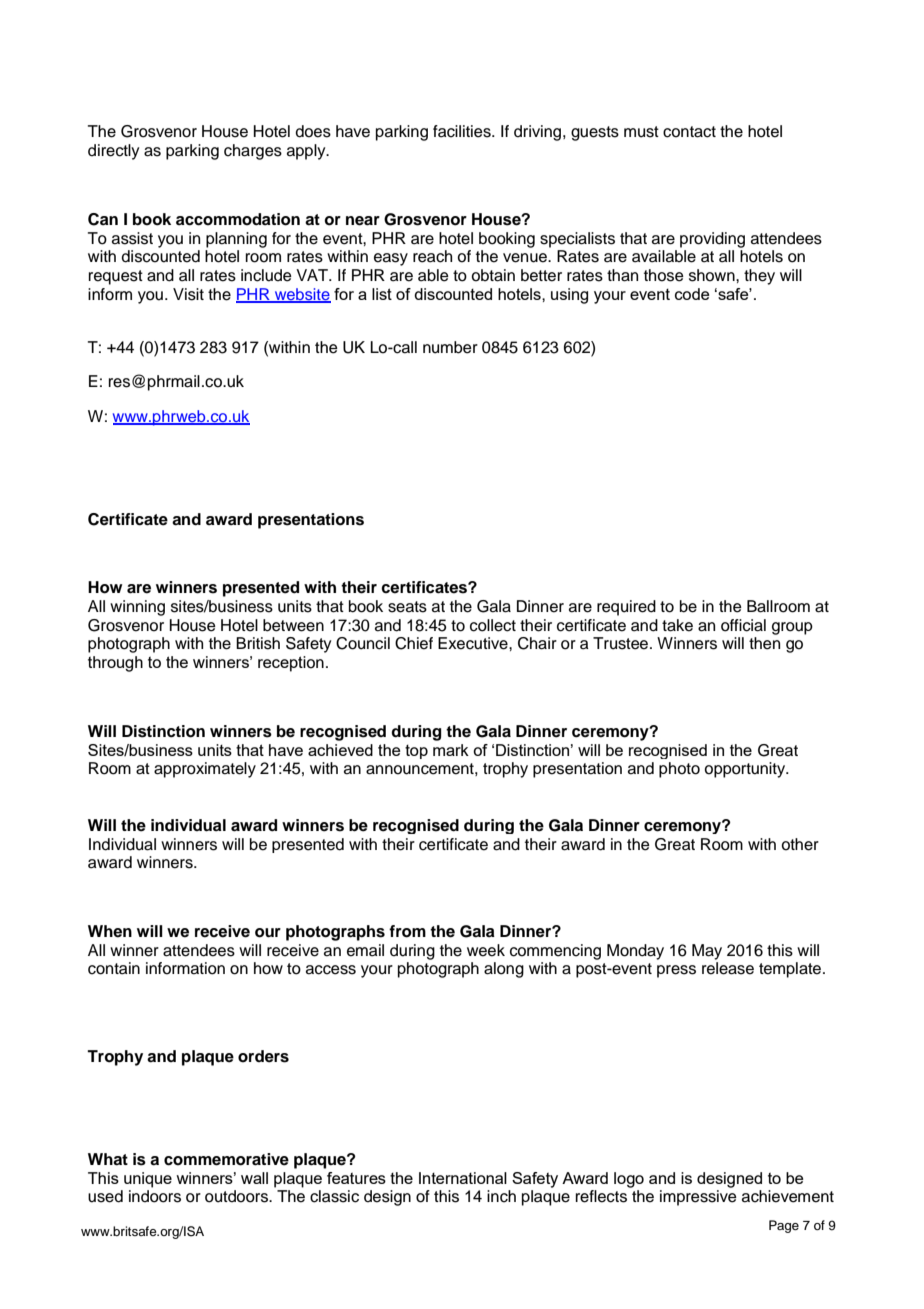 Image resolution: width=924 pixels, height=1309 pixels. I want to click on facilities, so click(463, 131).
